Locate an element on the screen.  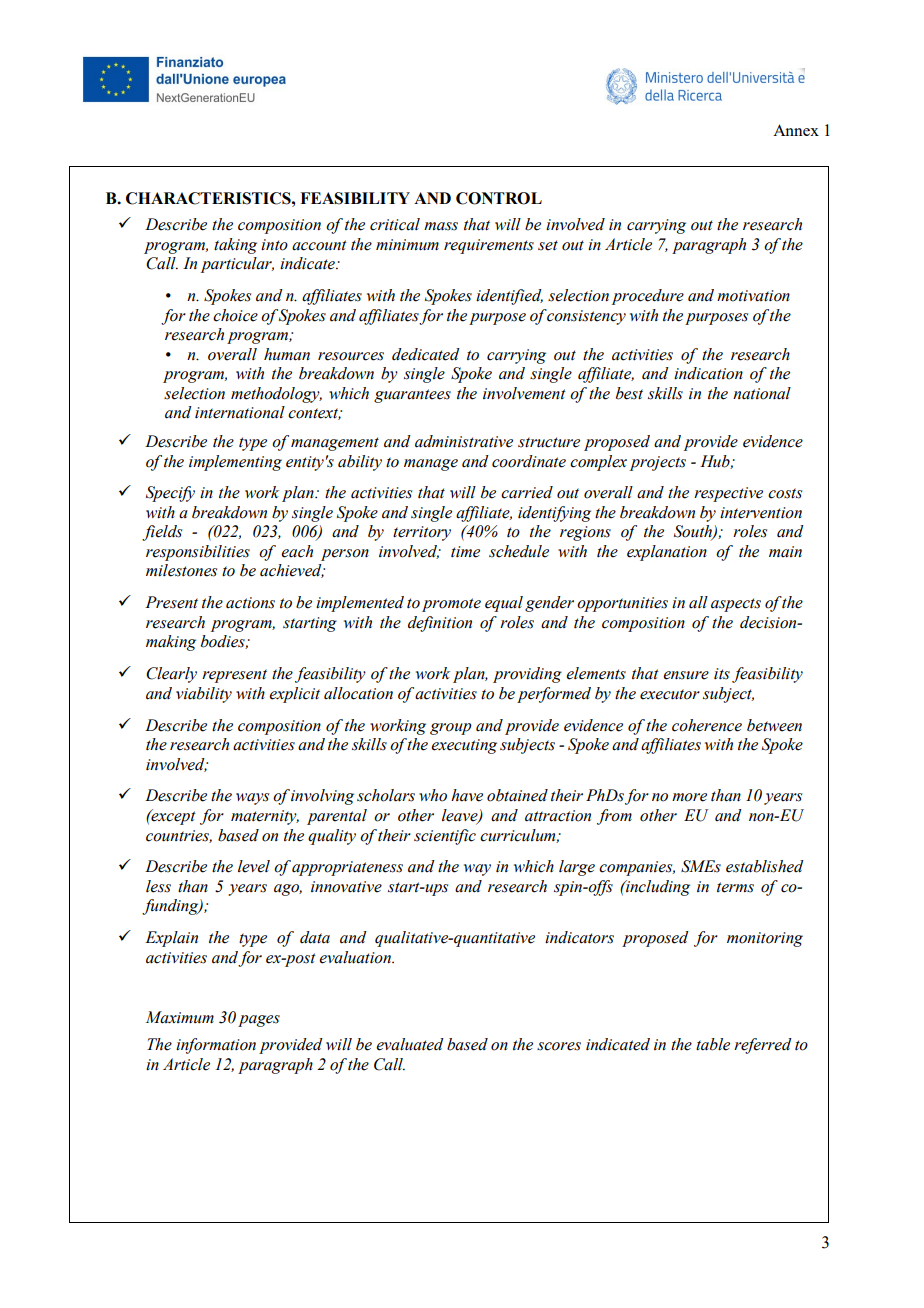
administrative is located at coordinates (464, 441).
